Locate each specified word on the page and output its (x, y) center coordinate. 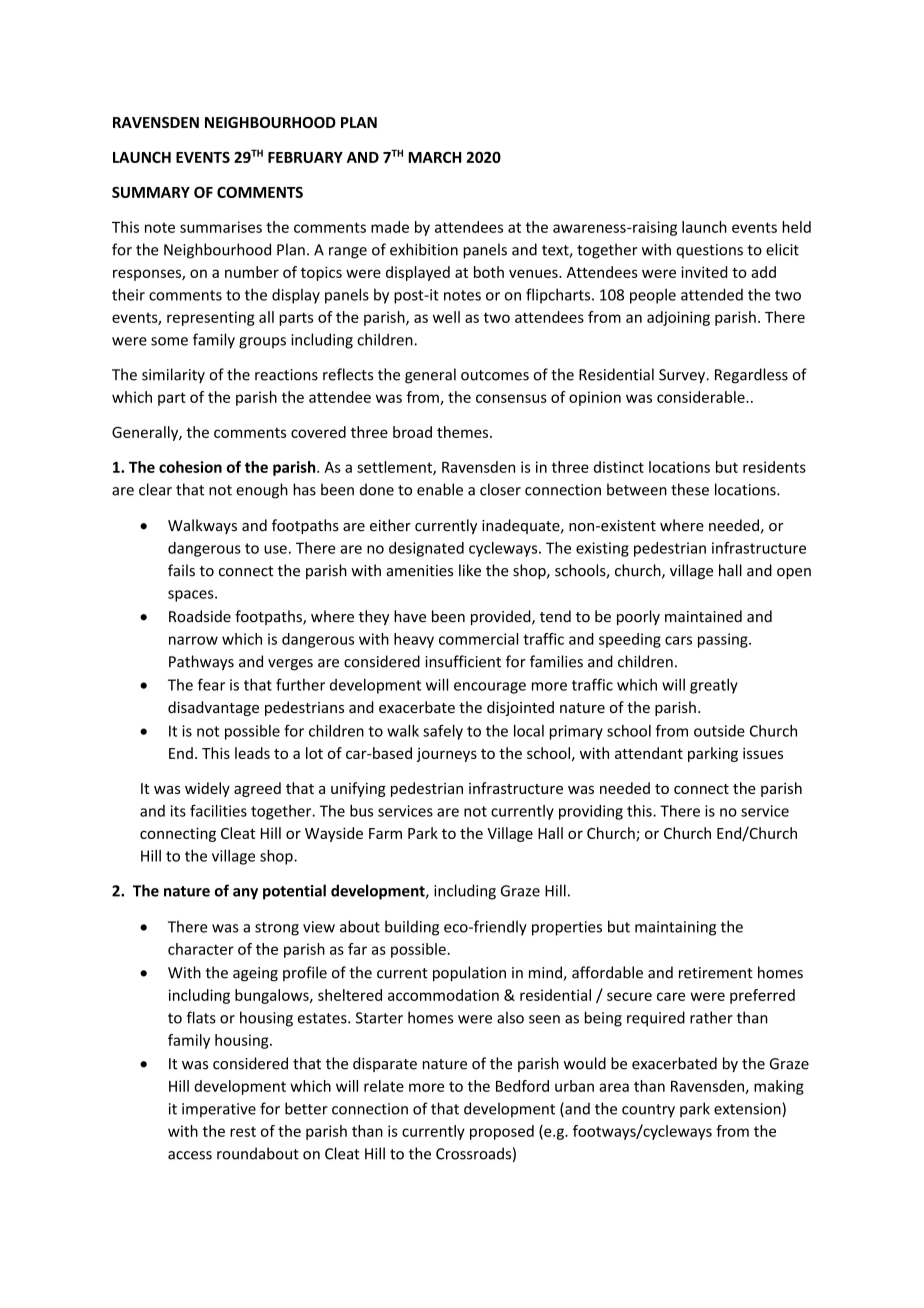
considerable (702, 397)
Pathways (201, 663)
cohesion (190, 467)
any (245, 894)
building (412, 928)
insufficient (463, 661)
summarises (221, 227)
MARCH (435, 157)
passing (724, 640)
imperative (219, 1110)
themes (464, 432)
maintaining (675, 928)
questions (709, 251)
